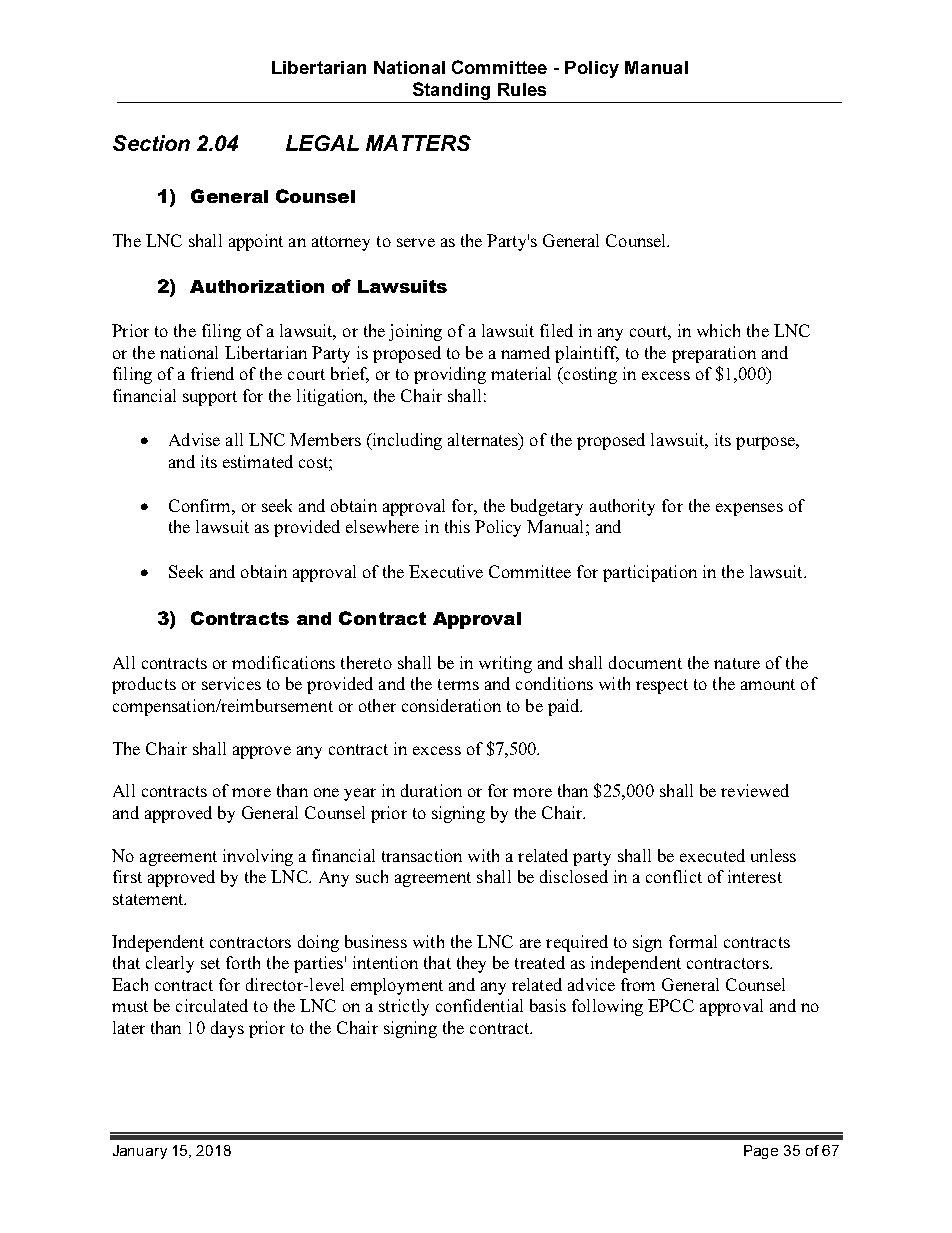 This screenshot has height=1233, width=952. What do you see at coordinates (194, 439) in the screenshot?
I see `Advise` at bounding box center [194, 439].
